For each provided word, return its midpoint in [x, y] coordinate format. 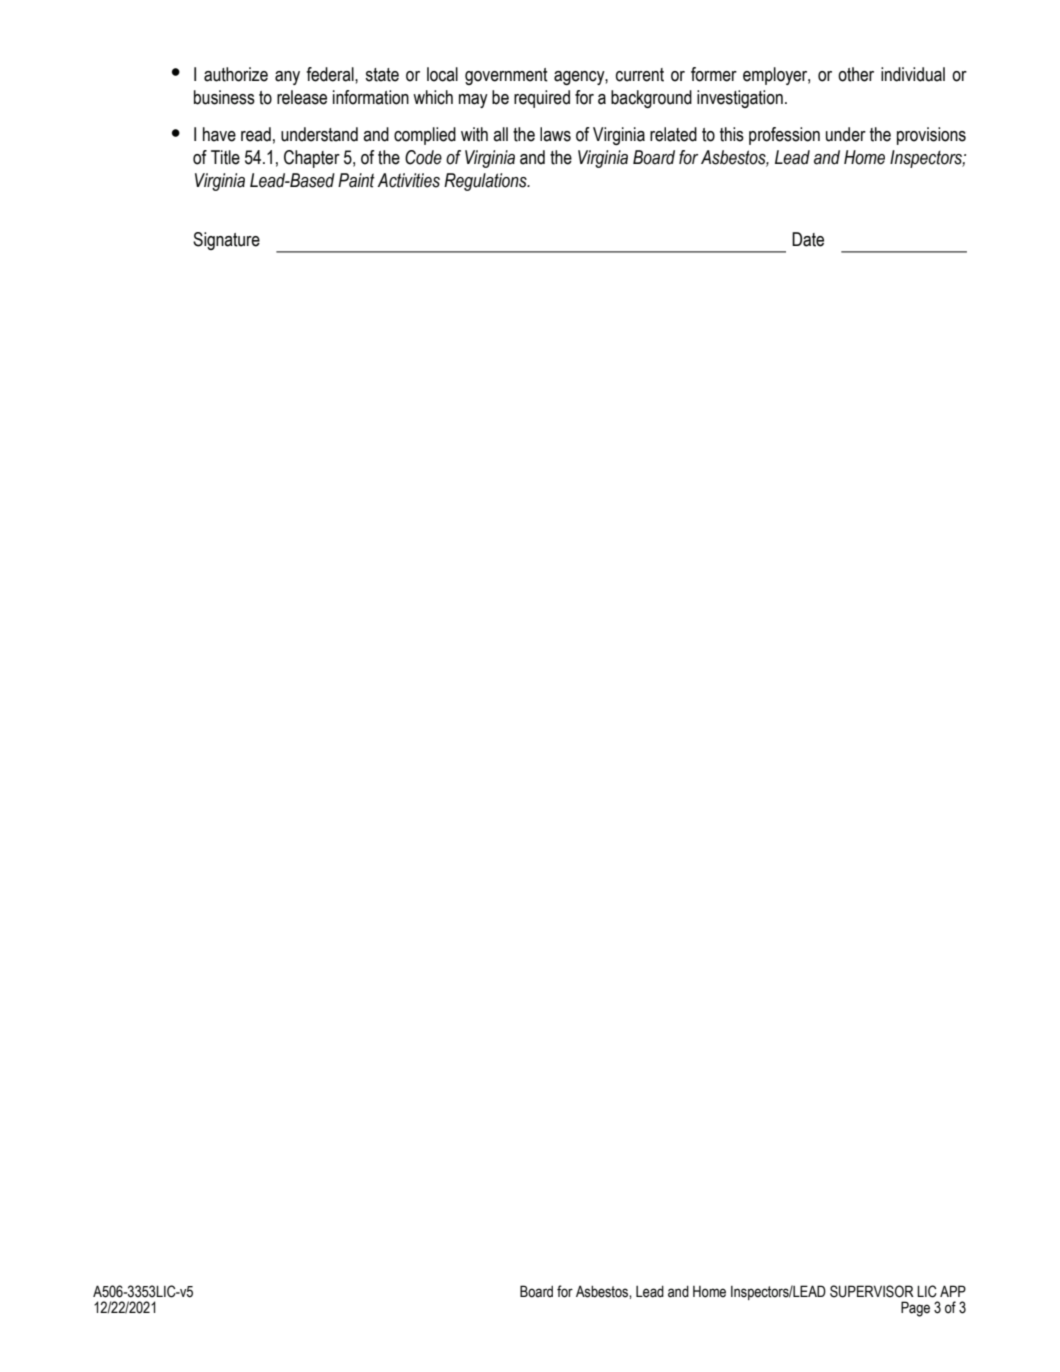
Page [915, 1309]
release [302, 97]
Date [808, 239]
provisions [931, 136]
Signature [226, 241]
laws [555, 134]
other [856, 74]
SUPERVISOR [872, 1291]
